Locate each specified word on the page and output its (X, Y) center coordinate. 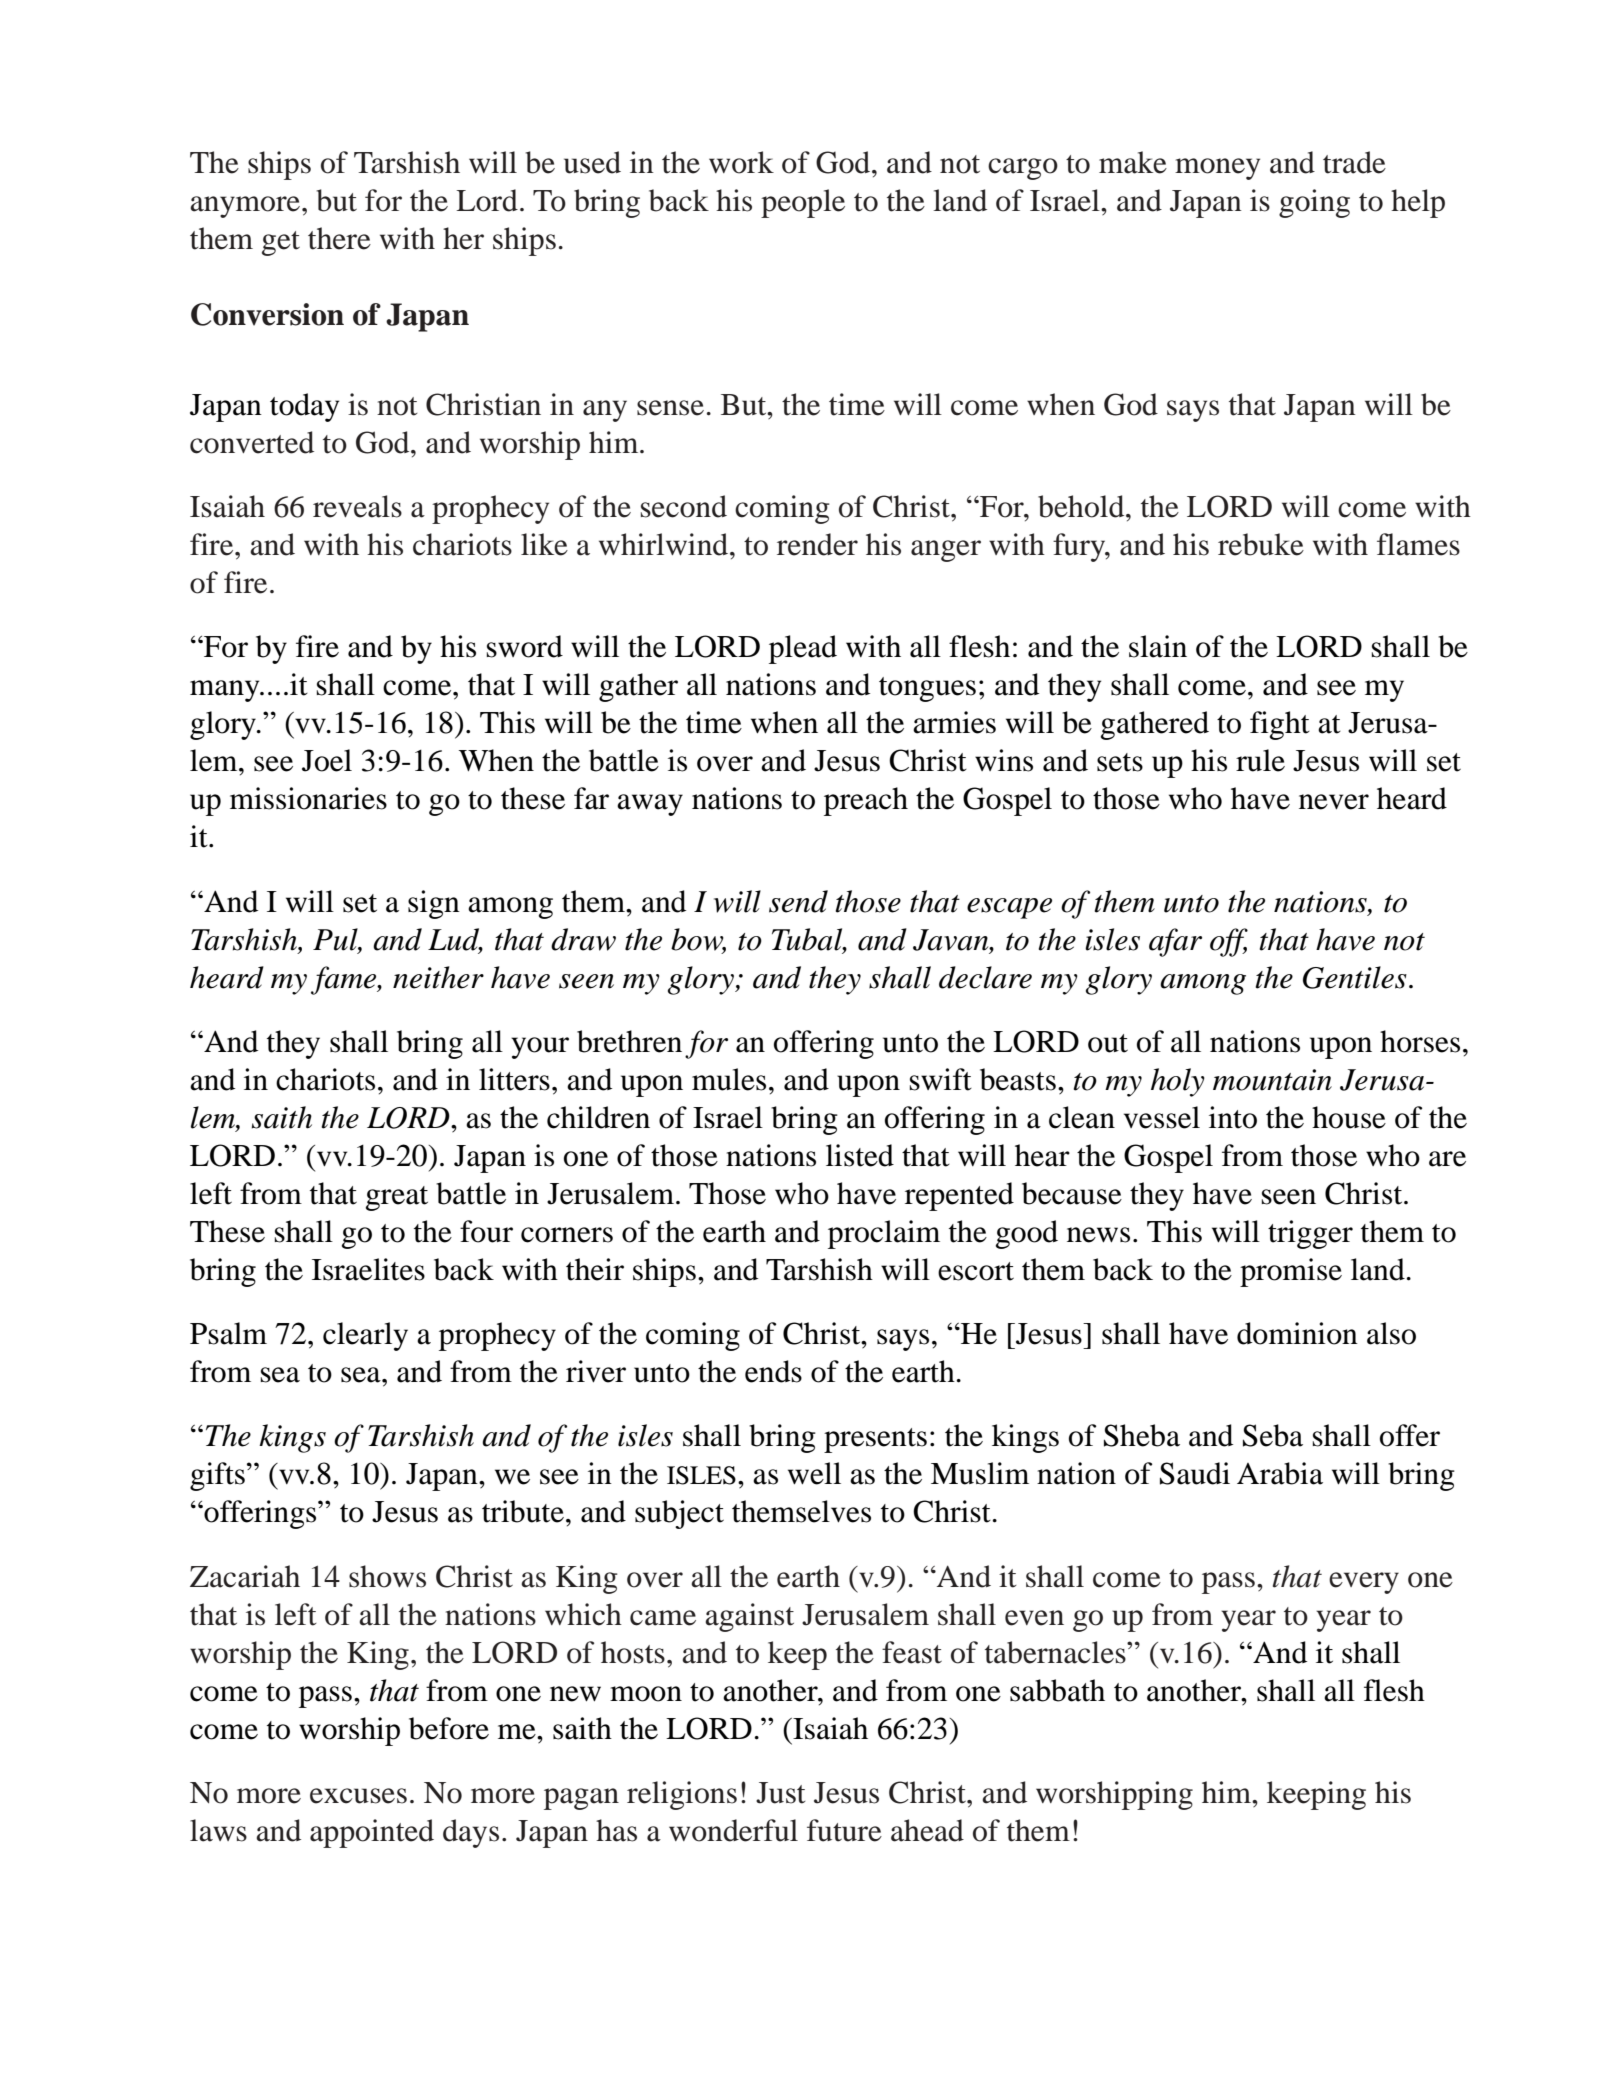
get (281, 243)
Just (780, 1793)
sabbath (1057, 1690)
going (1314, 203)
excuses (358, 1796)
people (803, 203)
